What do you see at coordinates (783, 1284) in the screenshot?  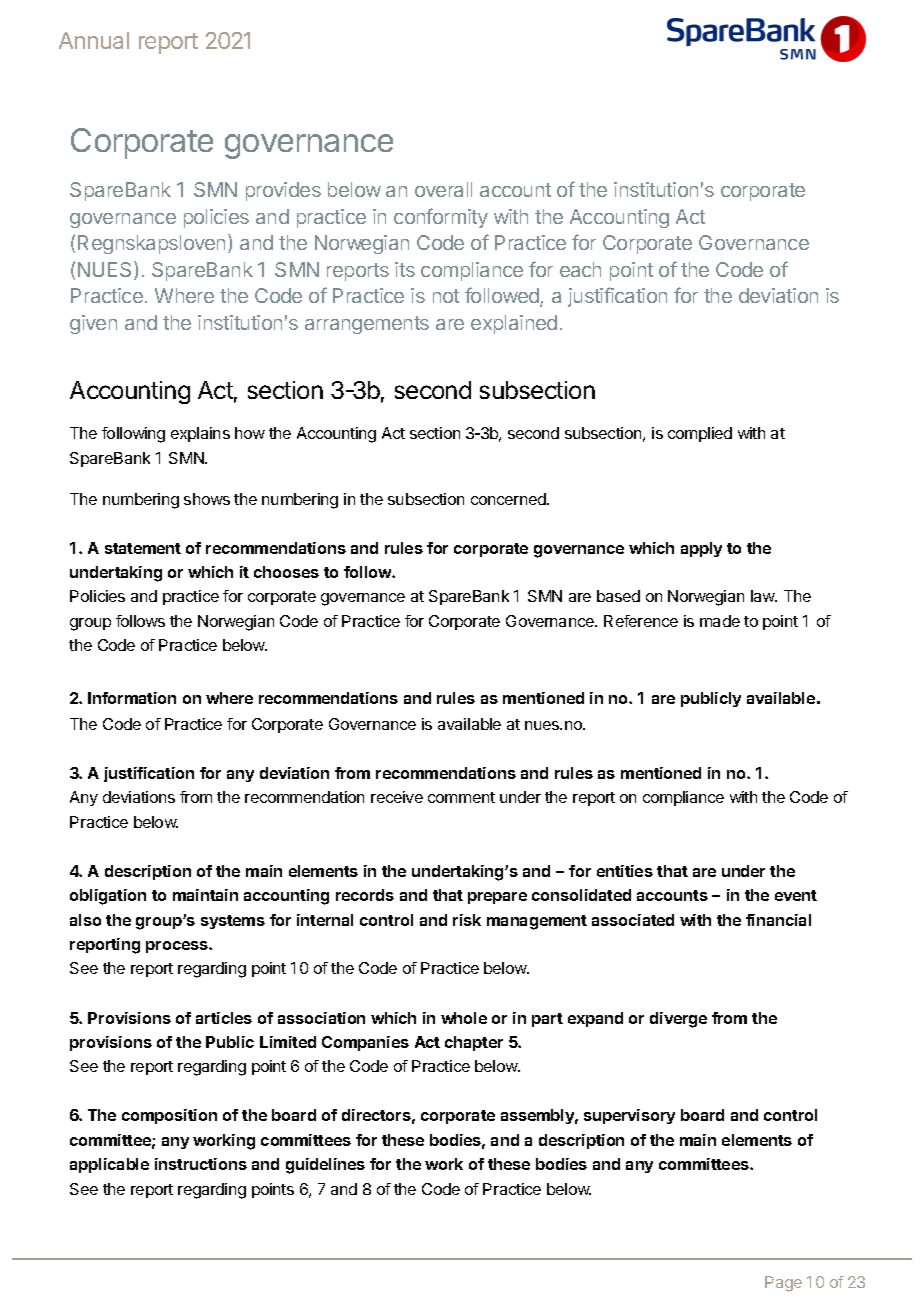 I see `Page` at bounding box center [783, 1284].
